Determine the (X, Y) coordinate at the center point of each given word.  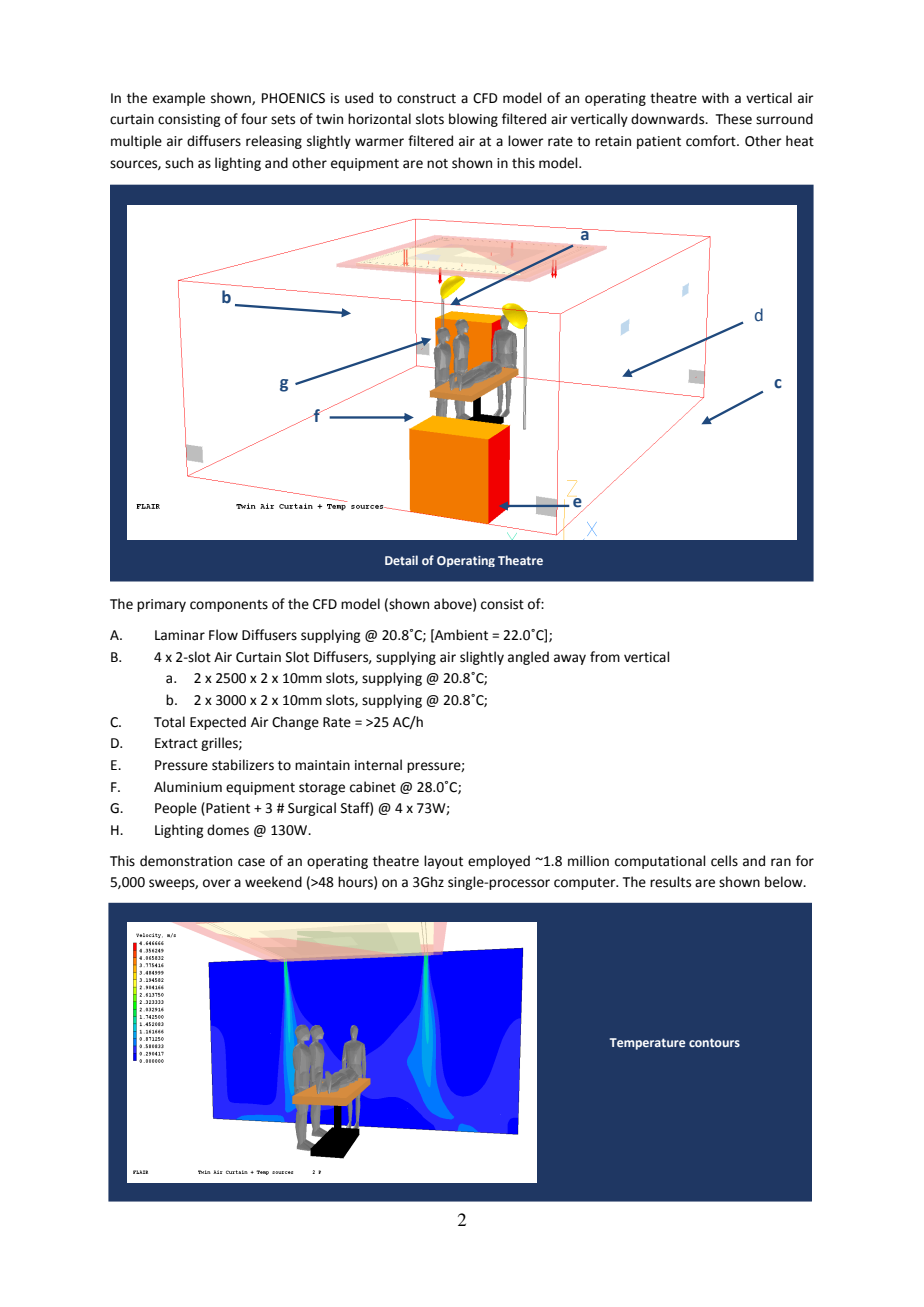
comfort (712, 141)
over (217, 883)
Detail (401, 560)
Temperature (647, 1044)
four (254, 119)
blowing (473, 120)
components (229, 606)
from (605, 657)
